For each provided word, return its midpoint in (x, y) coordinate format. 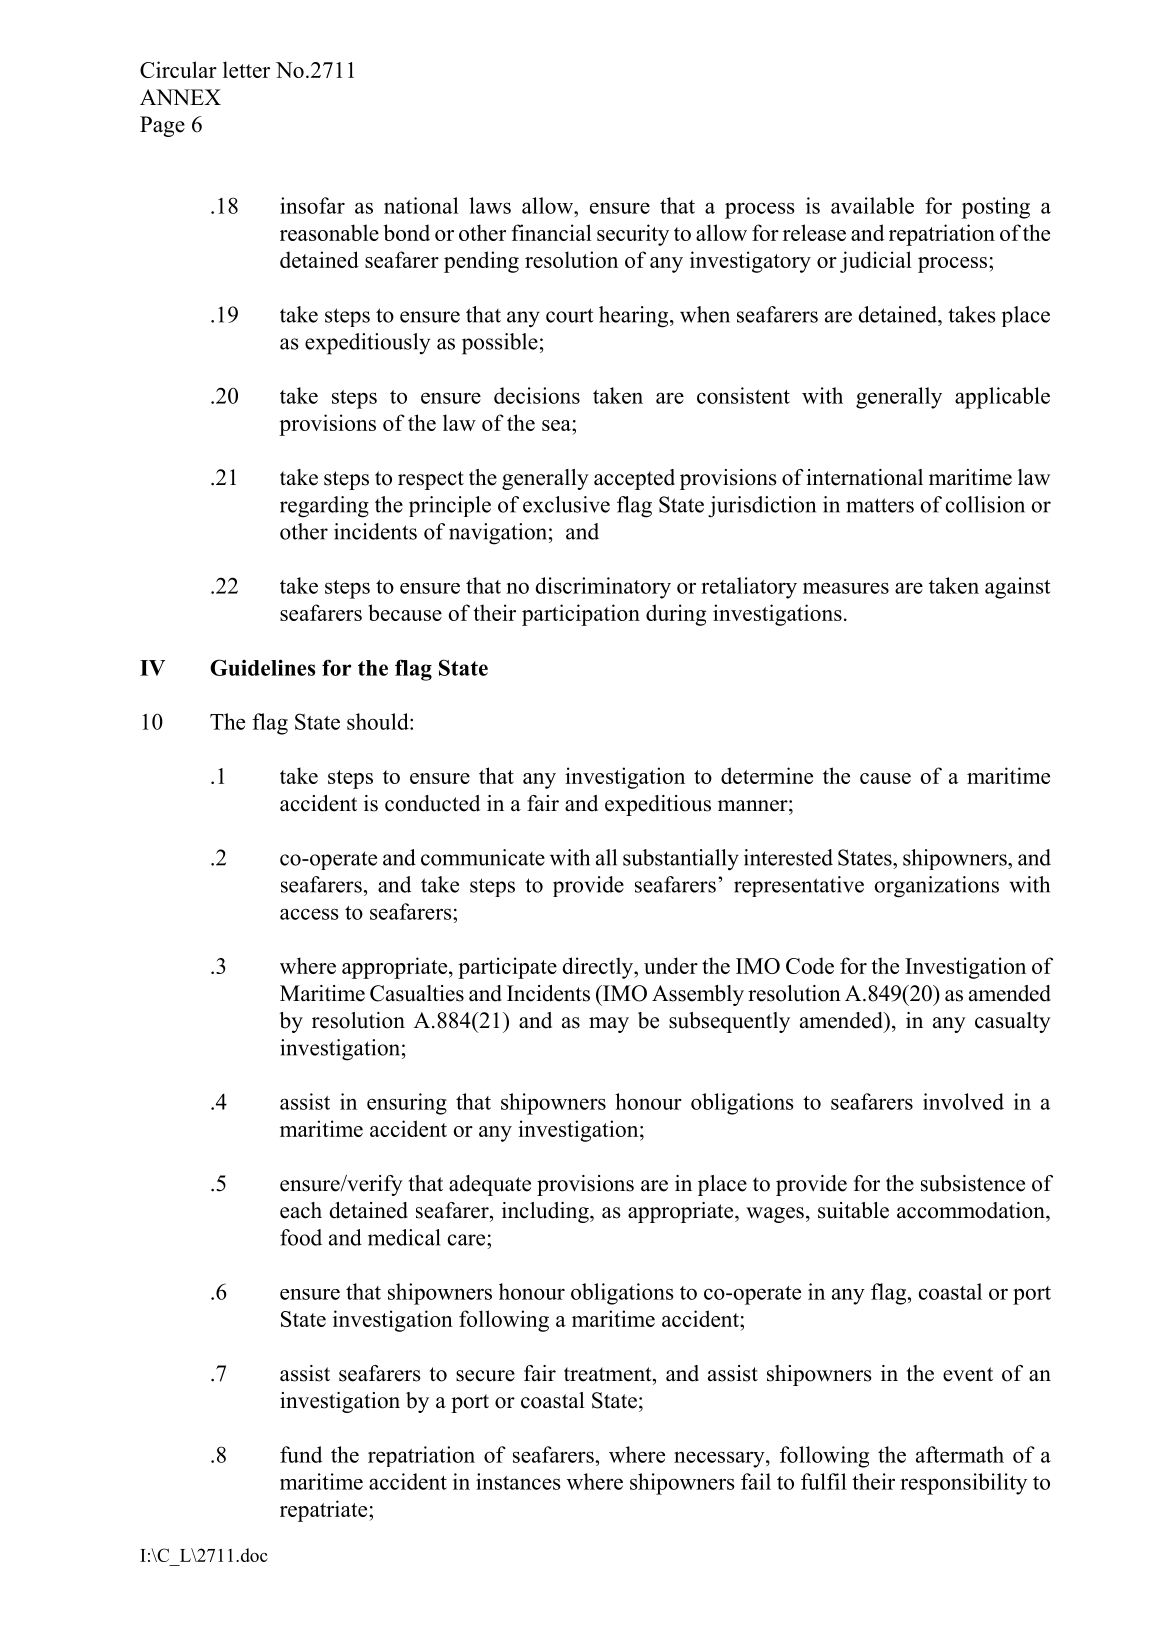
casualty (1013, 1022)
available (872, 205)
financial (551, 232)
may (609, 1025)
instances (518, 1481)
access (309, 914)
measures (846, 588)
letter (246, 69)
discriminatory (603, 588)
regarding (324, 507)
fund (301, 1454)
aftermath (960, 1454)
